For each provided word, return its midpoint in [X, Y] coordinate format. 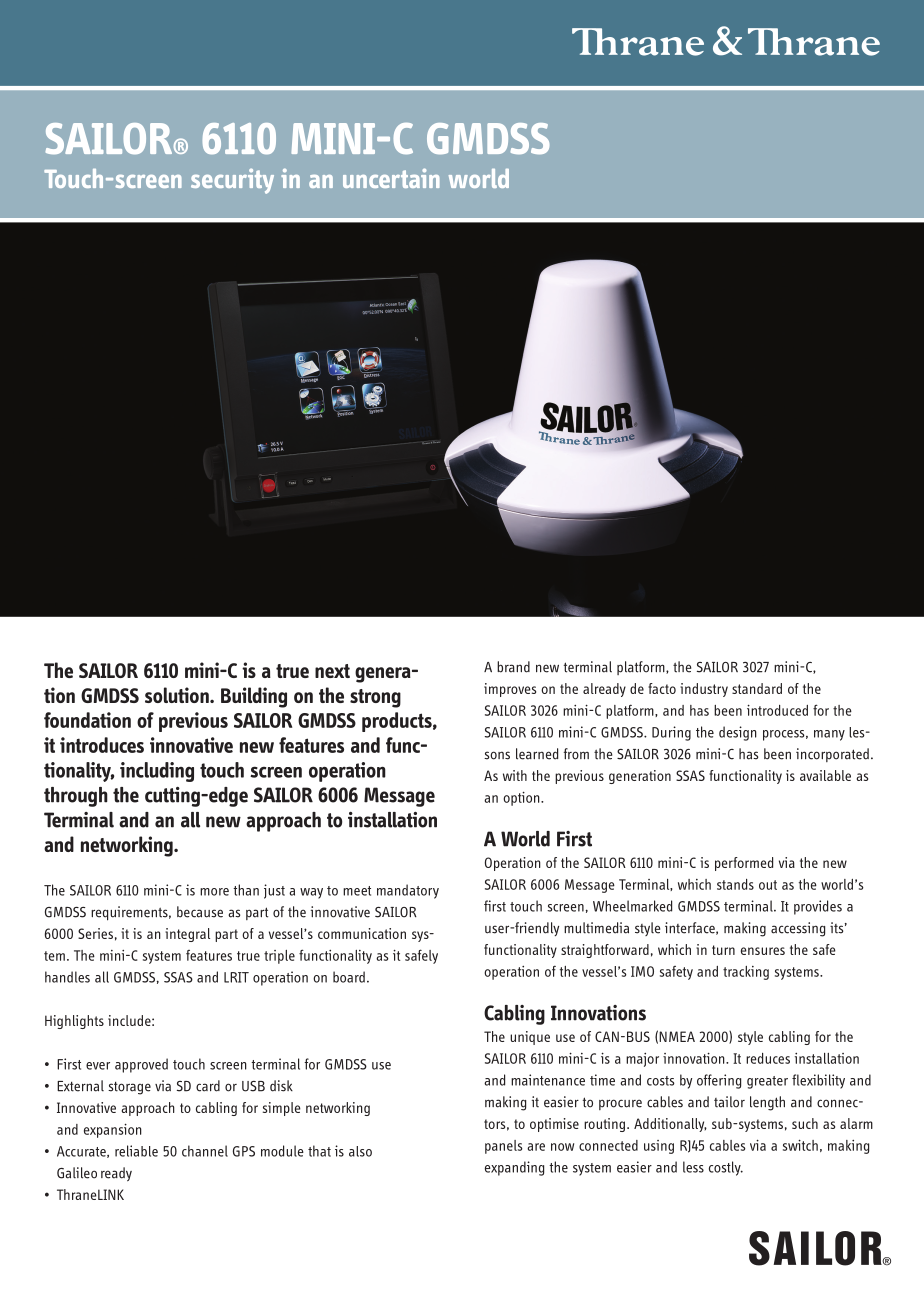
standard [757, 688]
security [232, 181]
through [76, 797]
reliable [136, 1151]
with [515, 775]
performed [744, 864]
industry [704, 690]
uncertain [391, 178]
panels [504, 1147]
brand [513, 667]
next [332, 671]
